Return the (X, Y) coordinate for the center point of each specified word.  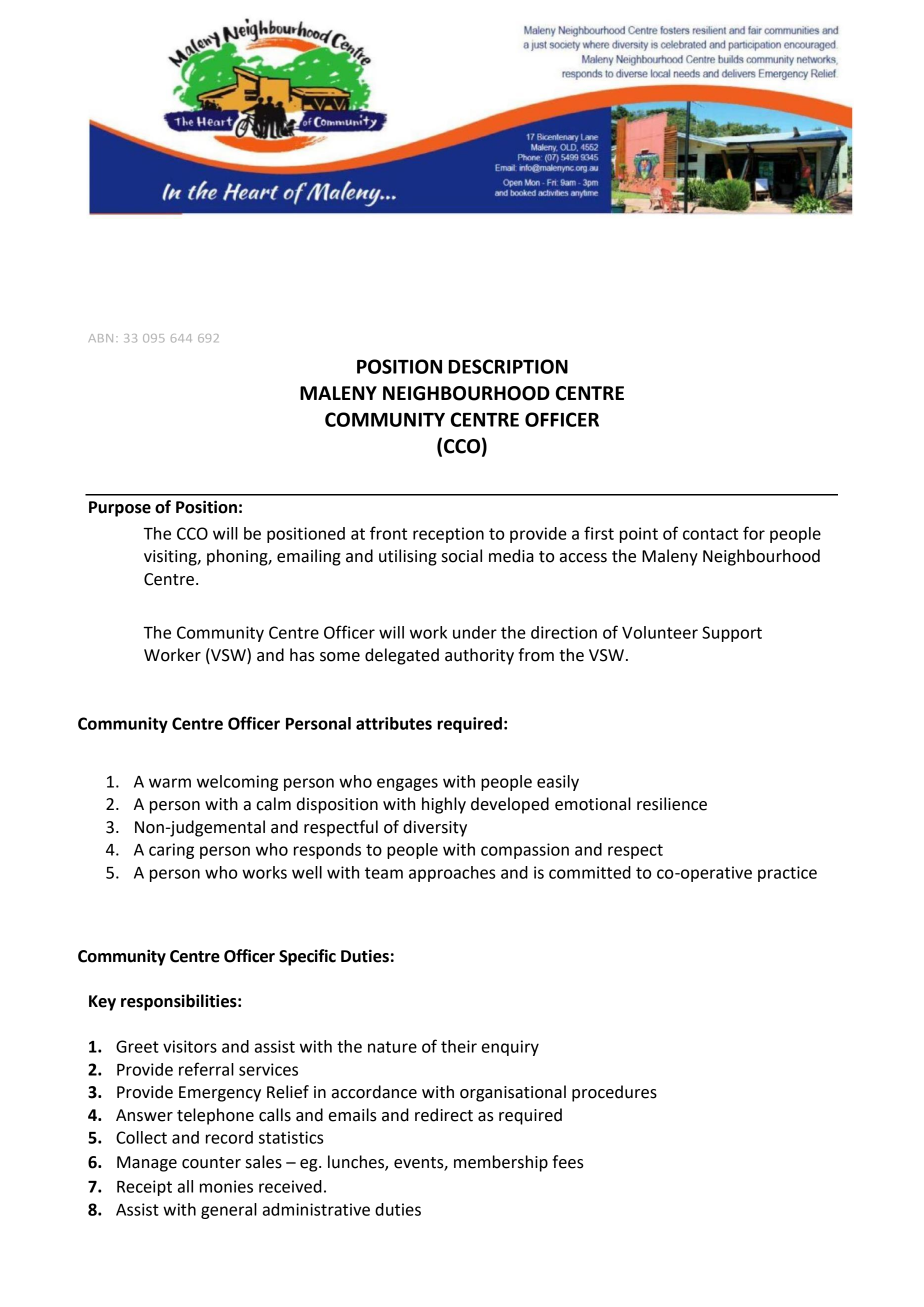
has (302, 655)
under (475, 632)
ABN (101, 338)
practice (787, 874)
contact (710, 534)
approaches (452, 874)
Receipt (144, 1188)
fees (568, 1162)
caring (171, 851)
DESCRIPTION (508, 366)
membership (501, 1163)
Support (732, 634)
